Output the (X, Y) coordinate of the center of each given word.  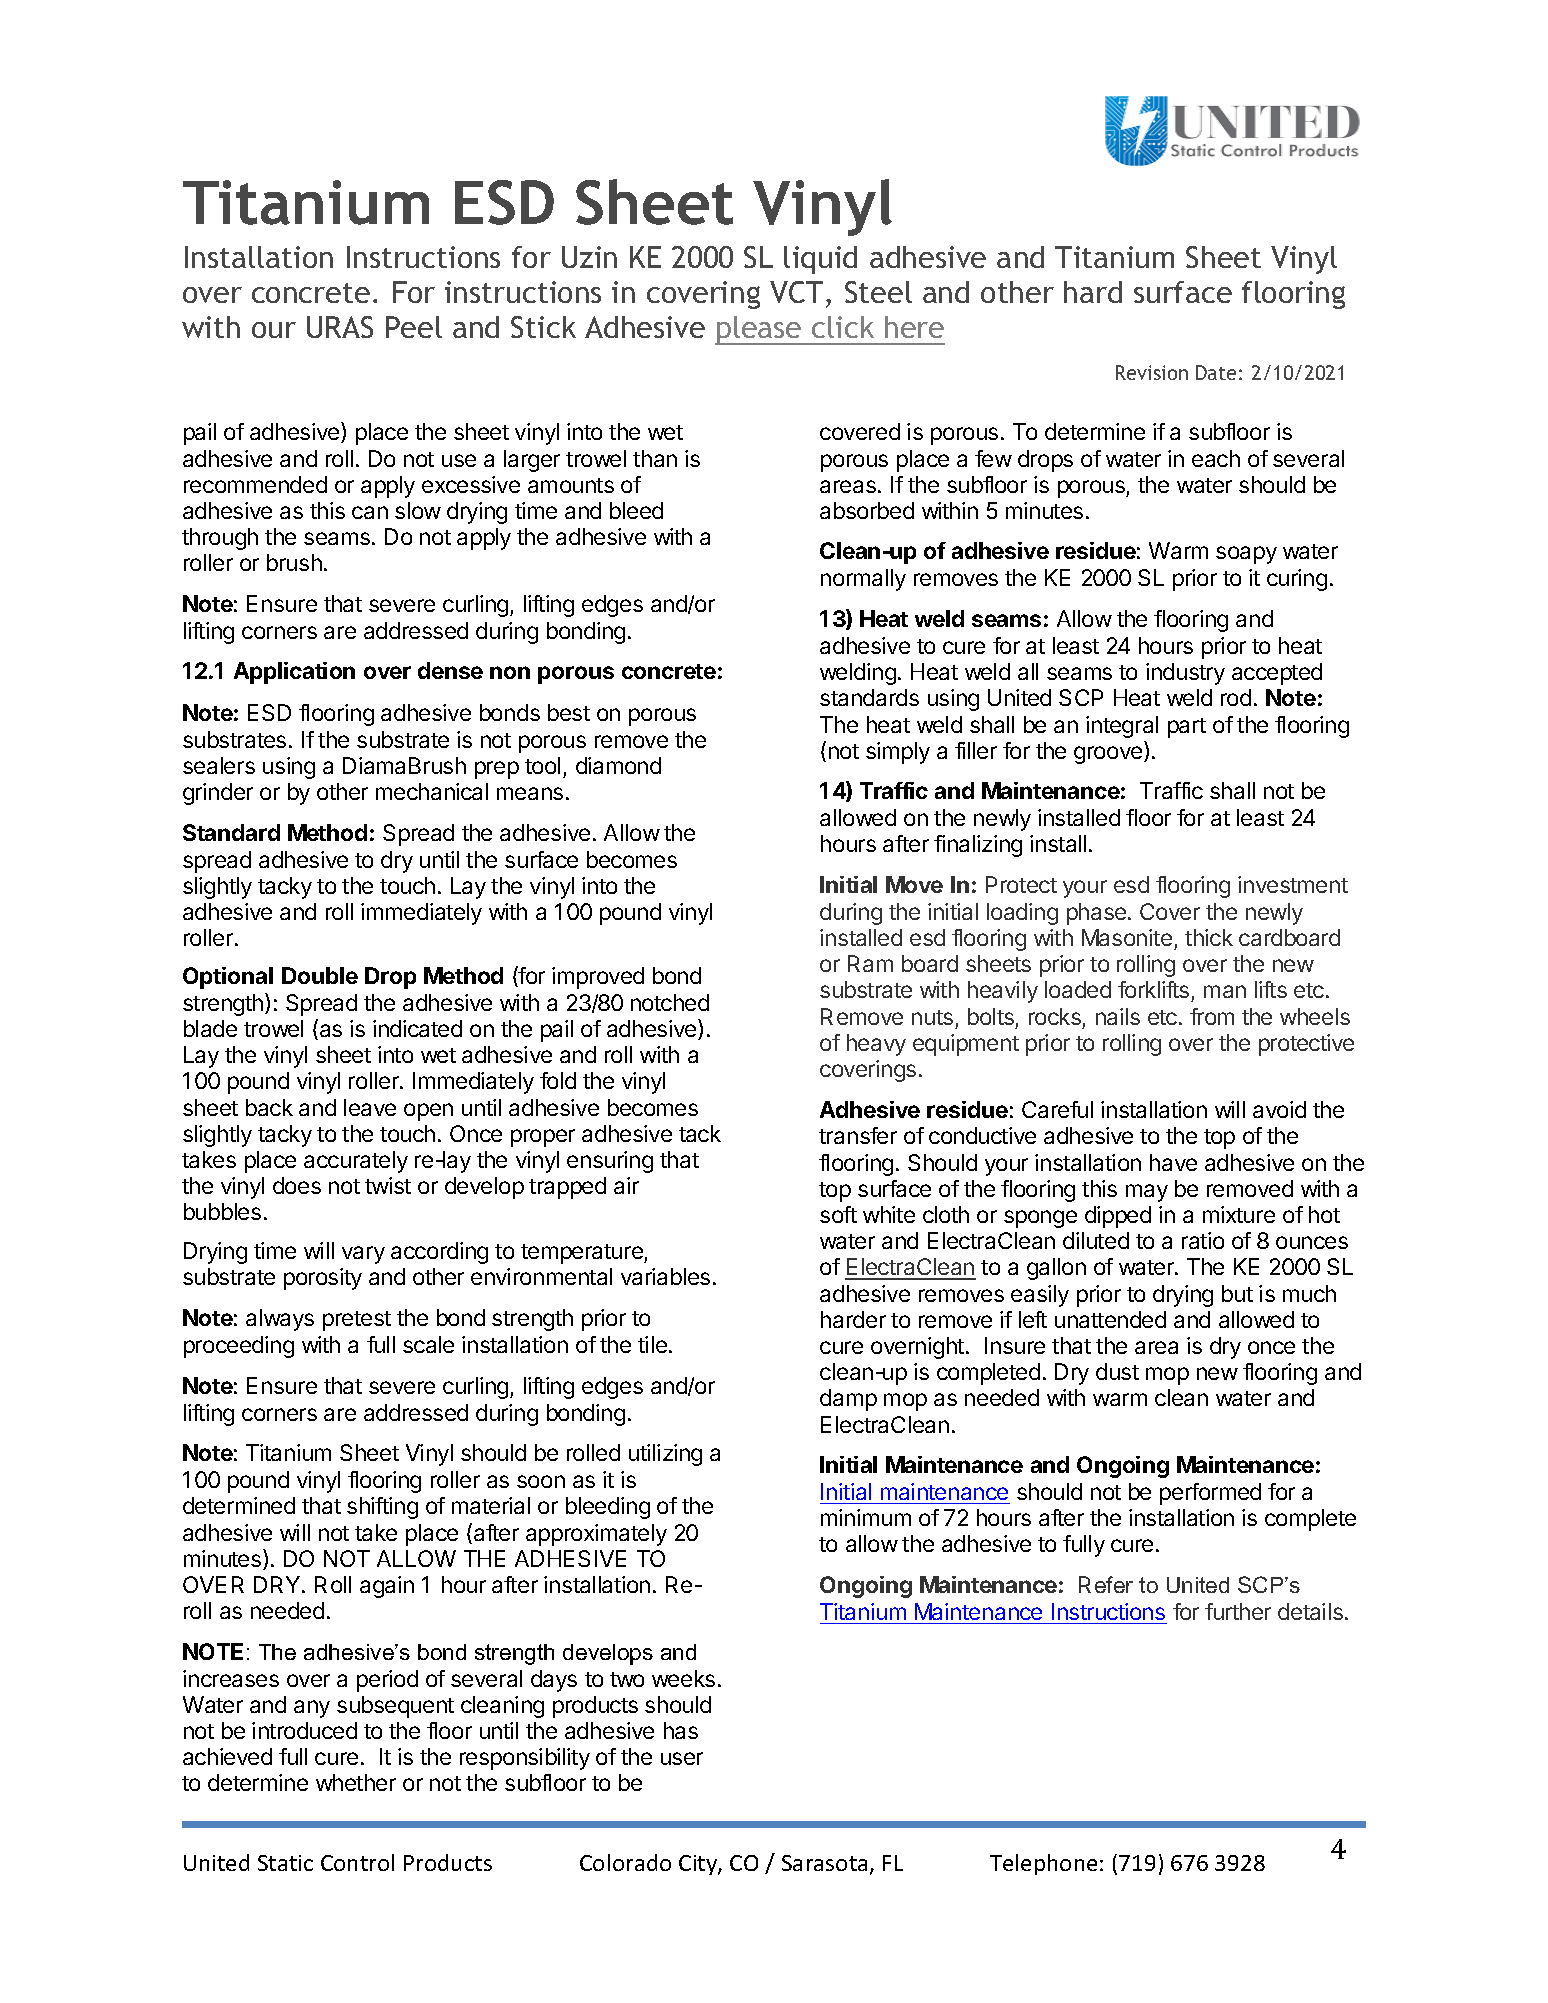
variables (665, 1276)
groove (1109, 755)
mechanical (432, 791)
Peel (414, 327)
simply (898, 753)
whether (356, 1782)
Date (1216, 372)
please (759, 330)
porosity (323, 1279)
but (1237, 1293)
